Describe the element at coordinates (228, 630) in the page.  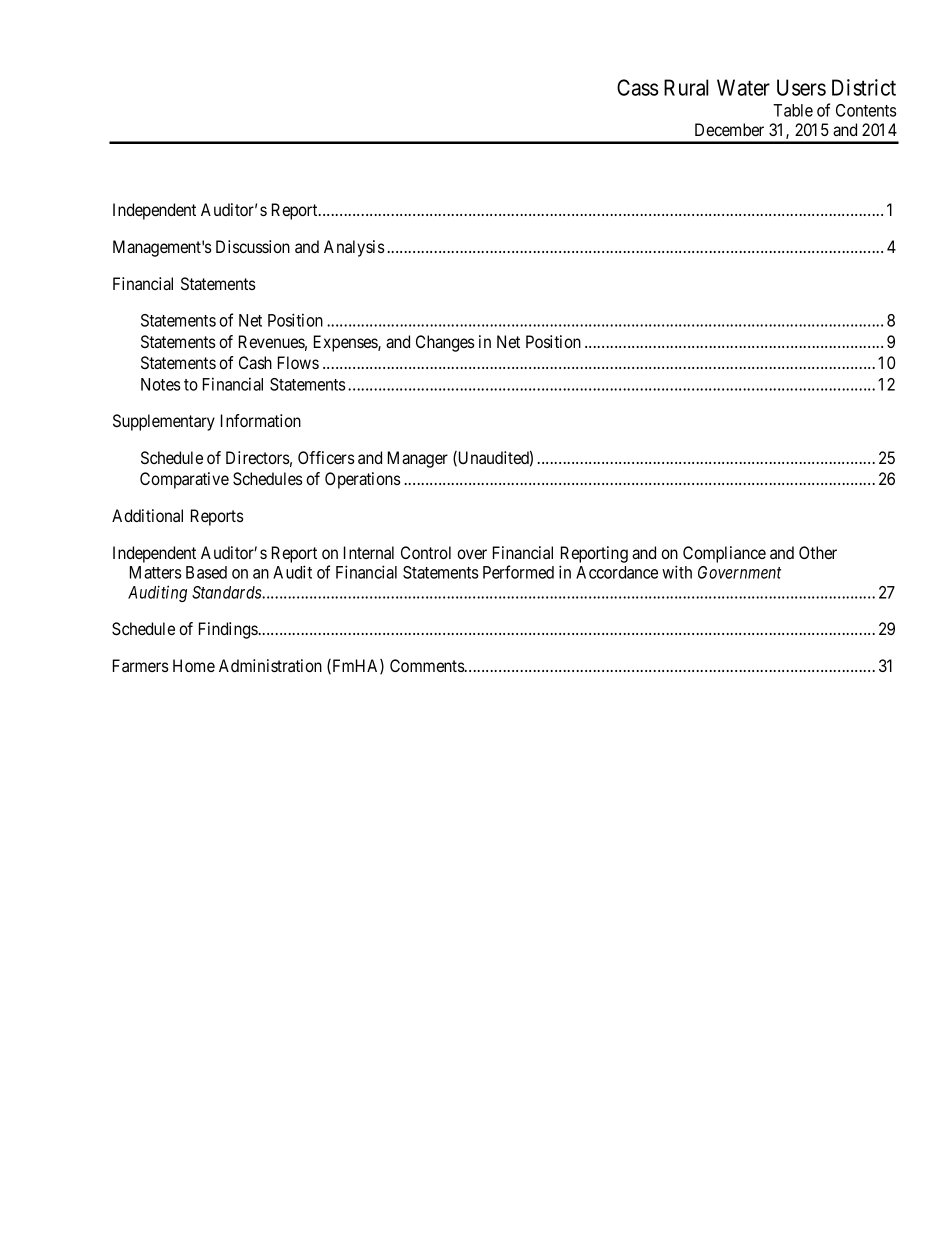
I see `Findings` at that location.
